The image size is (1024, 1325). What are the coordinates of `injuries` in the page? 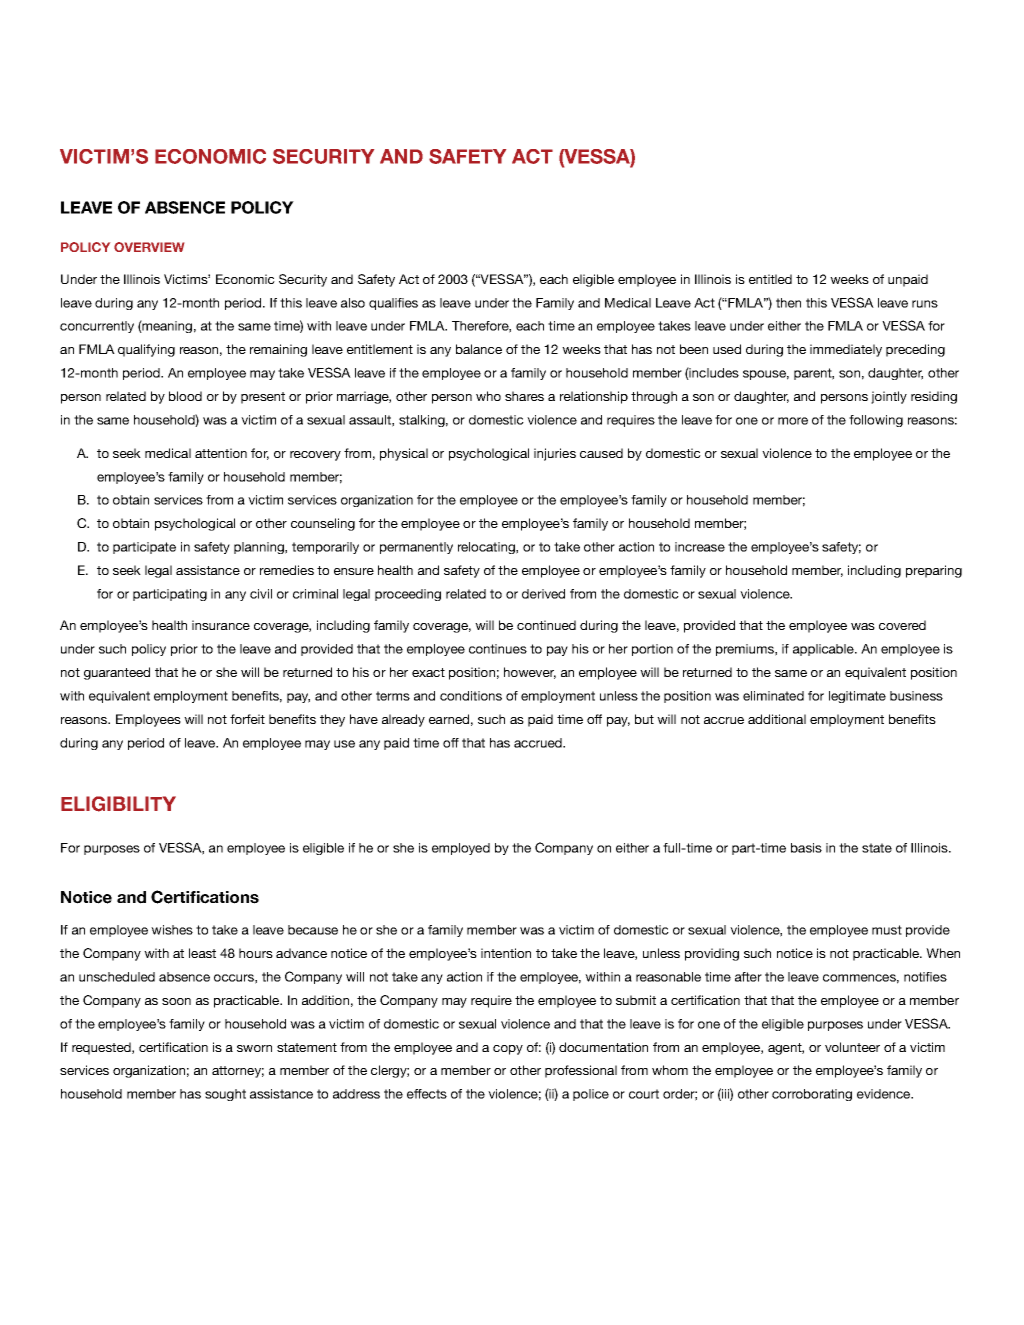 It's located at (555, 454).
